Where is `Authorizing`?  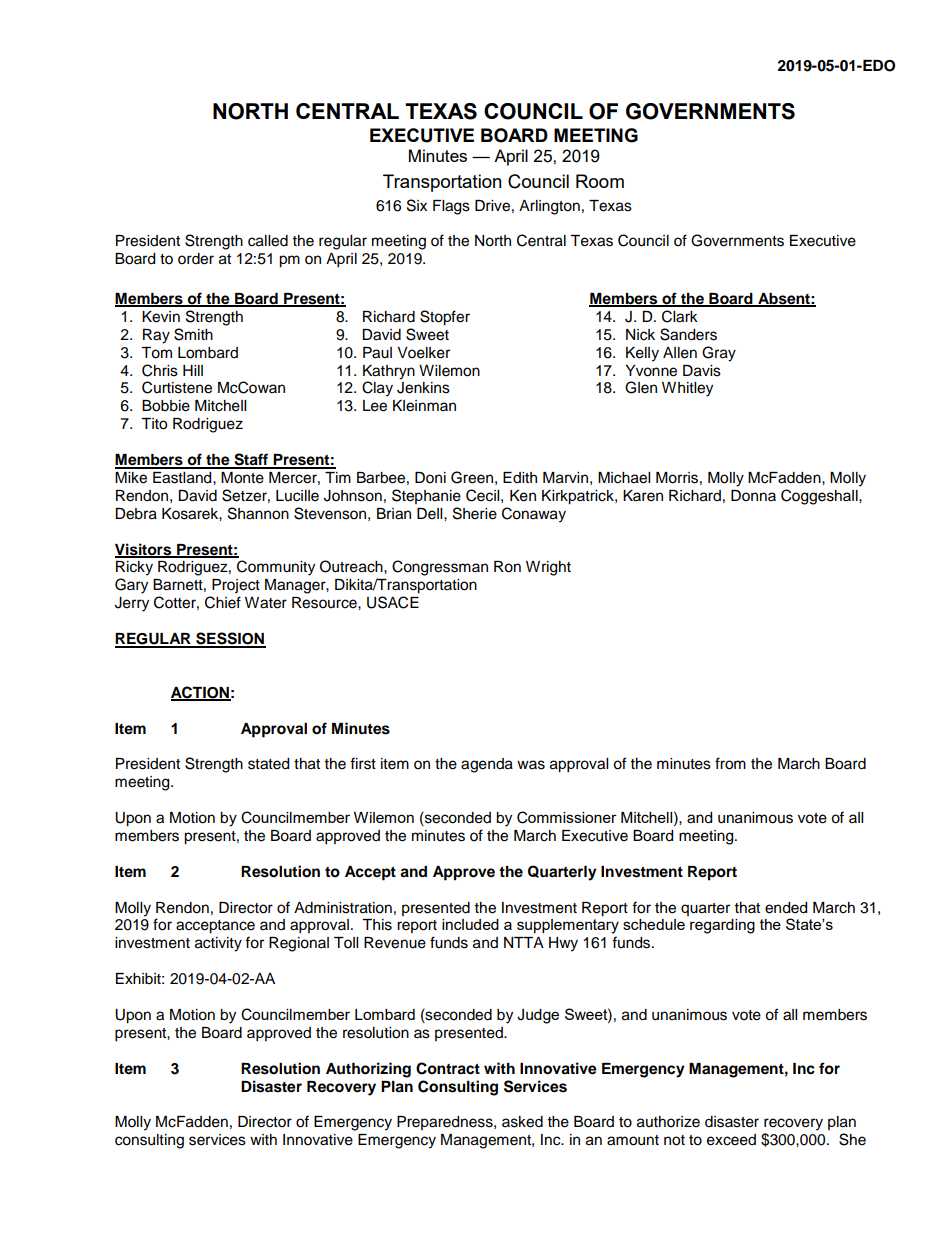
Authorizing is located at coordinates (368, 1070).
